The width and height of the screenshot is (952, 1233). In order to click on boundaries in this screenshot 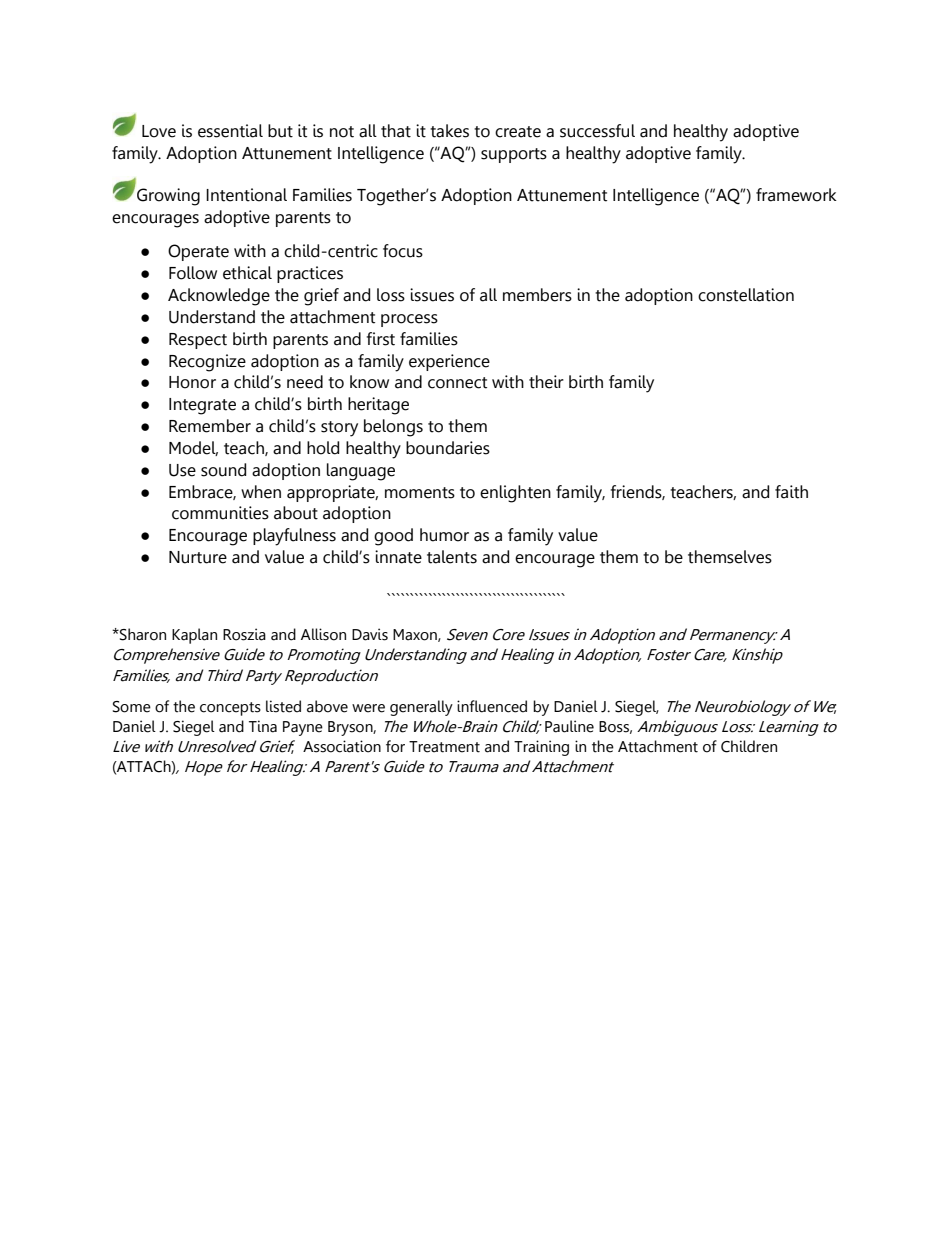, I will do `click(448, 448)`.
